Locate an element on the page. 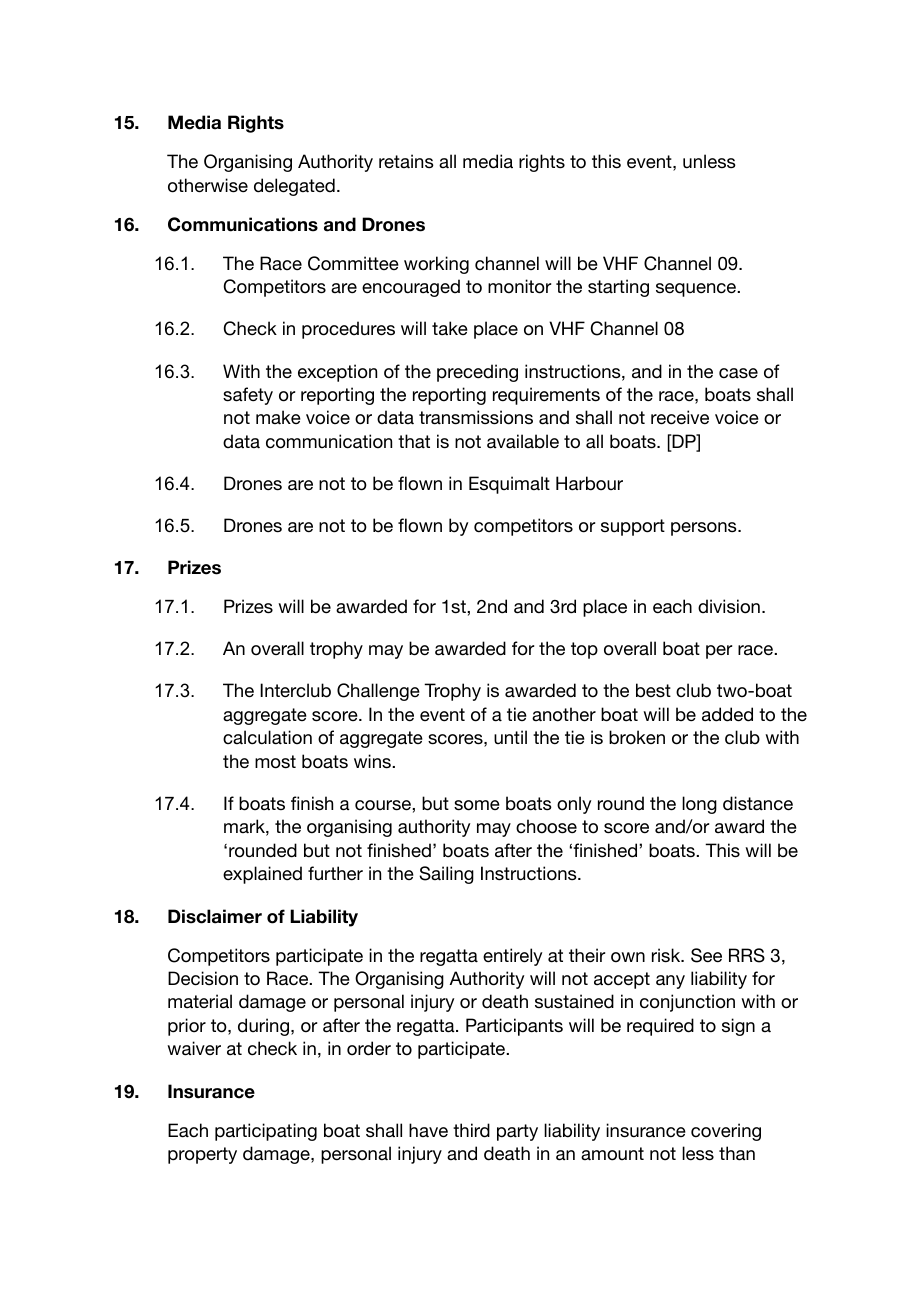 The width and height of the document is (924, 1307). sequence is located at coordinates (697, 290).
